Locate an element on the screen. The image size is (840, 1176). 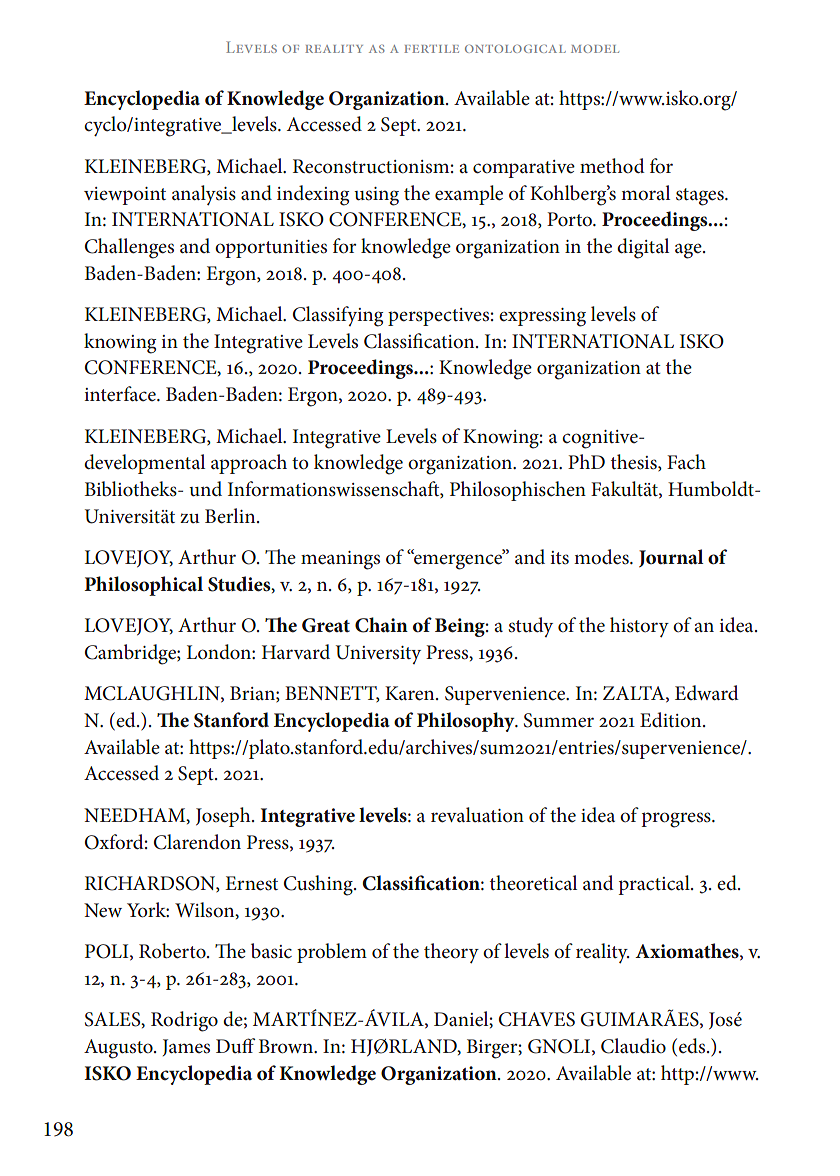
modes is located at coordinates (602, 557).
